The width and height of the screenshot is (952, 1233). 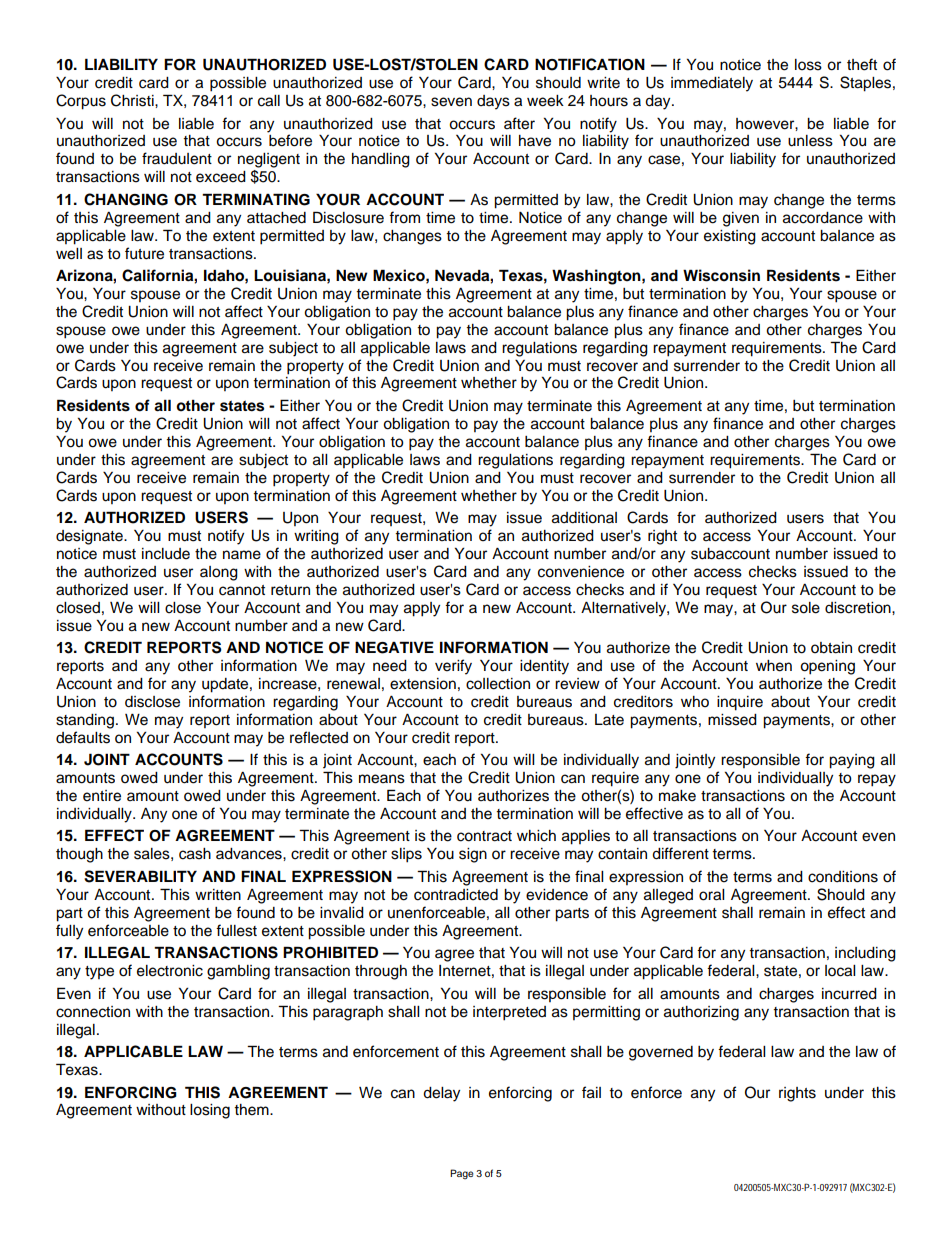 I want to click on Christi, so click(x=133, y=100).
